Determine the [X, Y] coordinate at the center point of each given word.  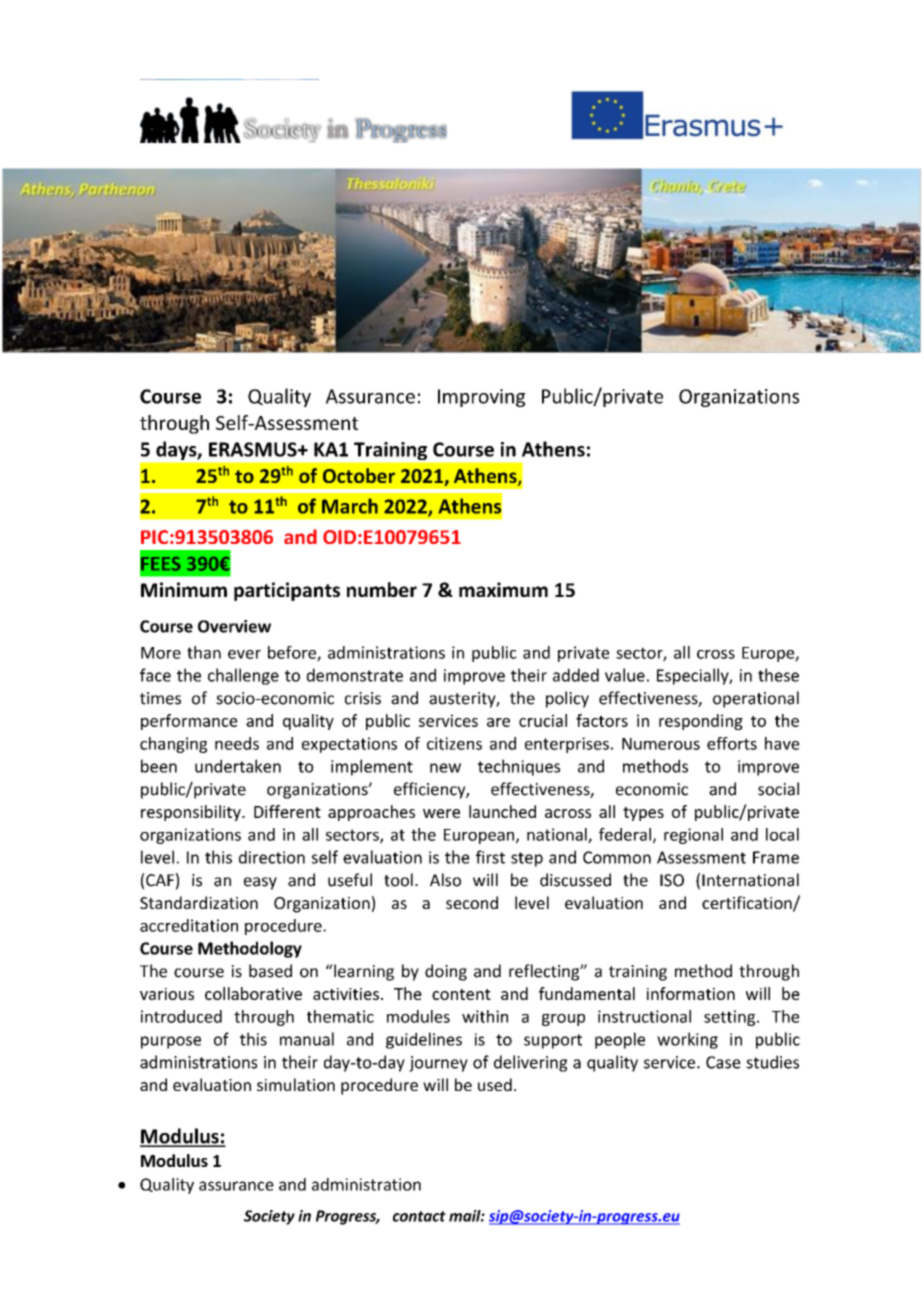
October [359, 475]
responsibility [192, 813]
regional [693, 836]
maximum [503, 589]
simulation [296, 1084]
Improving [481, 398]
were [441, 813]
